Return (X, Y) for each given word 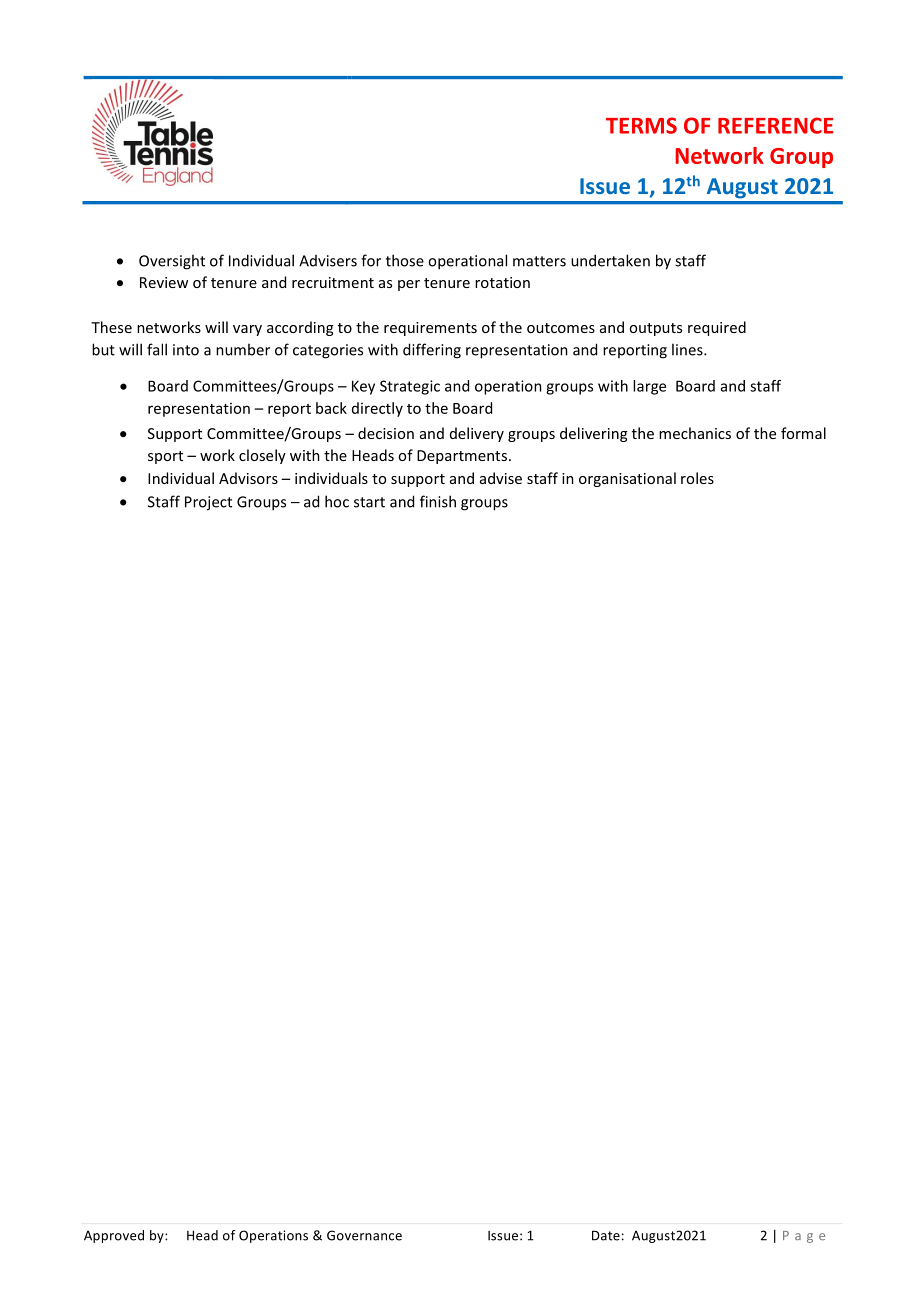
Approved (114, 1236)
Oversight (172, 262)
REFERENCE (775, 125)
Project (208, 503)
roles (697, 478)
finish (438, 501)
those (405, 260)
